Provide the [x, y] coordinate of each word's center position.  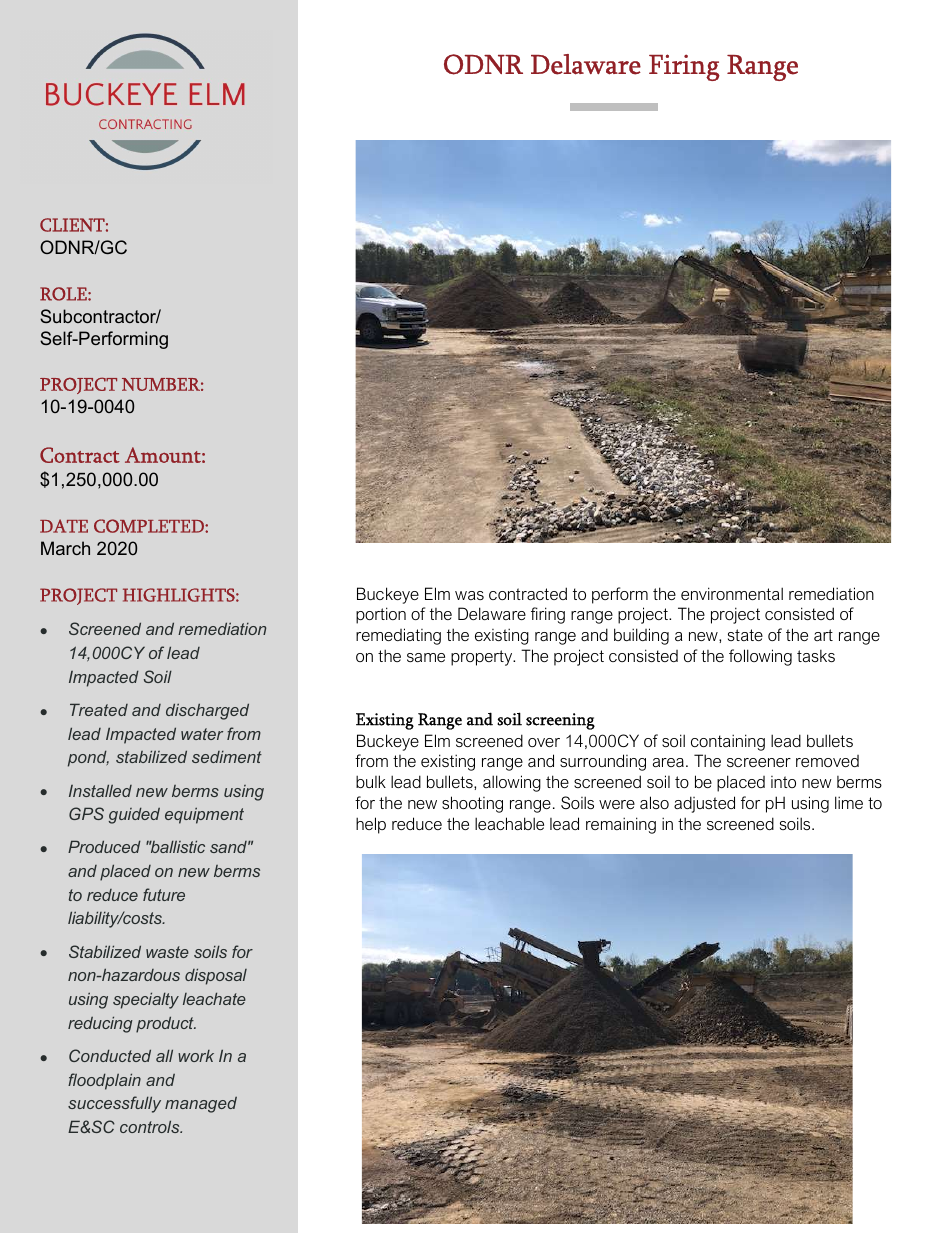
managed [201, 1105]
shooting [472, 804]
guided [134, 815]
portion [381, 615]
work [196, 1056]
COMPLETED [150, 526]
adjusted [704, 804]
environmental [732, 593]
